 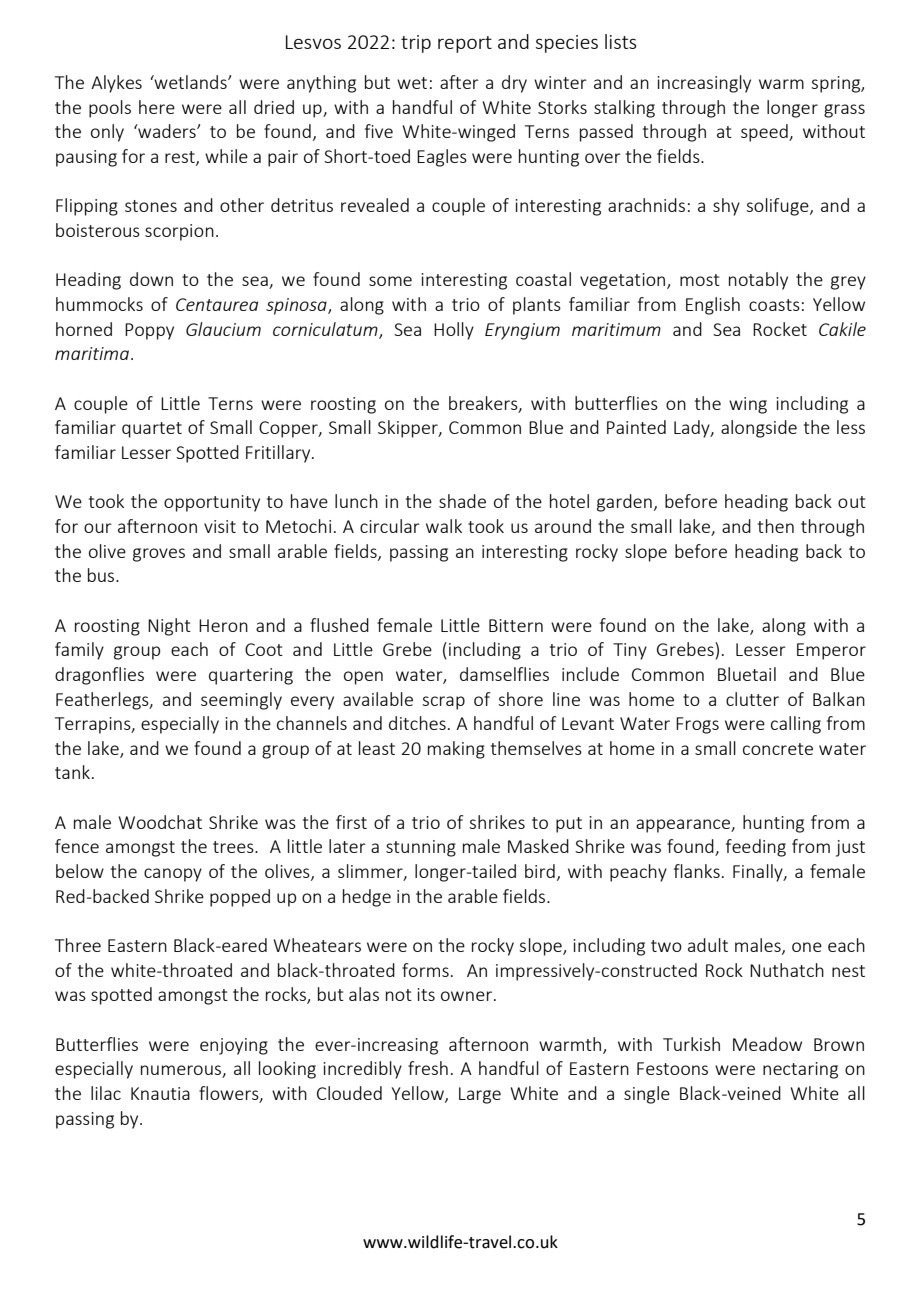 I want to click on notably, so click(x=758, y=281).
